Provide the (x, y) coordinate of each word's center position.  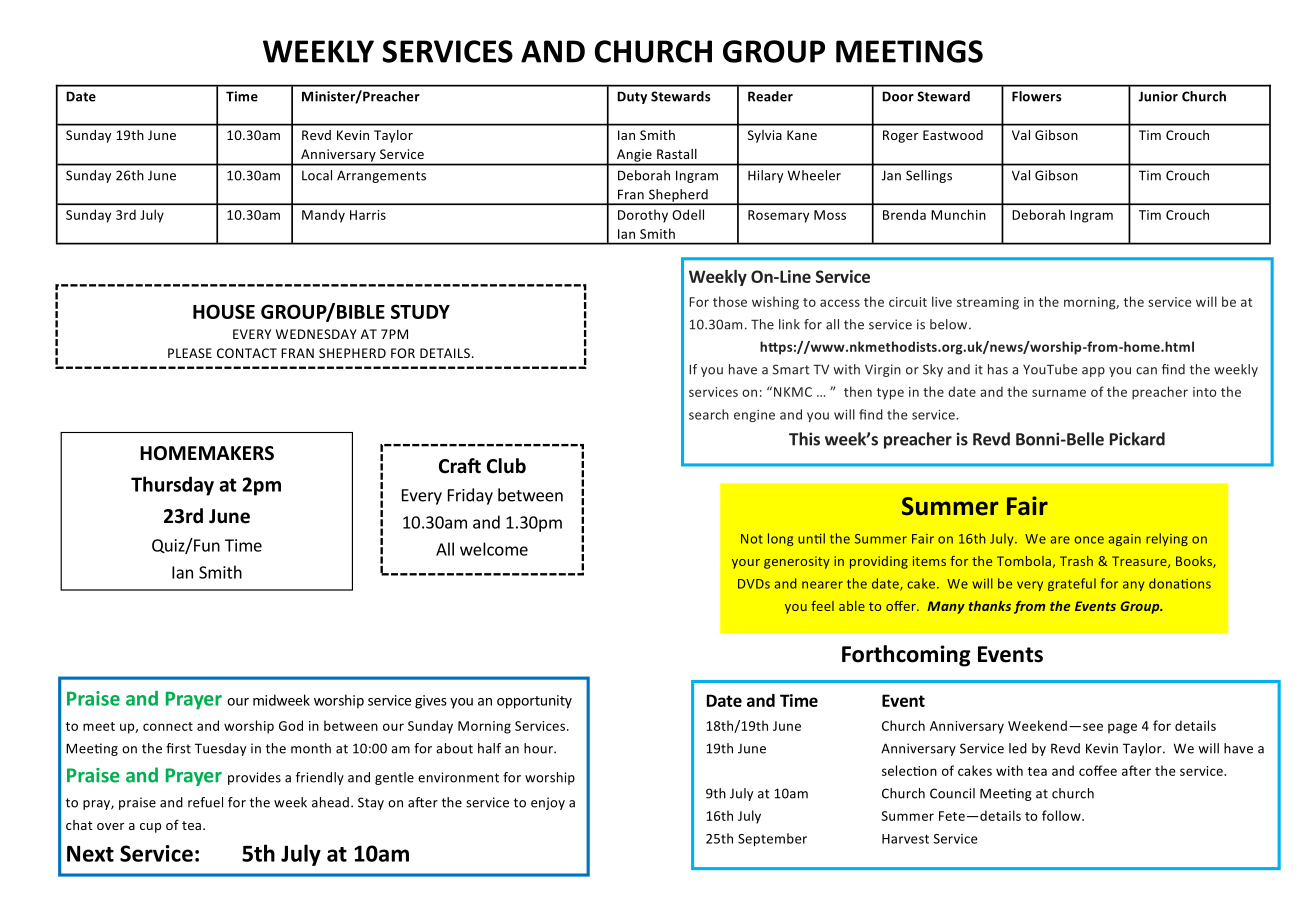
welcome (494, 549)
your (746, 564)
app (1093, 372)
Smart (791, 369)
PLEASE (190, 353)
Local (317, 175)
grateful (1072, 584)
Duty (632, 97)
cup (150, 828)
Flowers (1036, 96)
